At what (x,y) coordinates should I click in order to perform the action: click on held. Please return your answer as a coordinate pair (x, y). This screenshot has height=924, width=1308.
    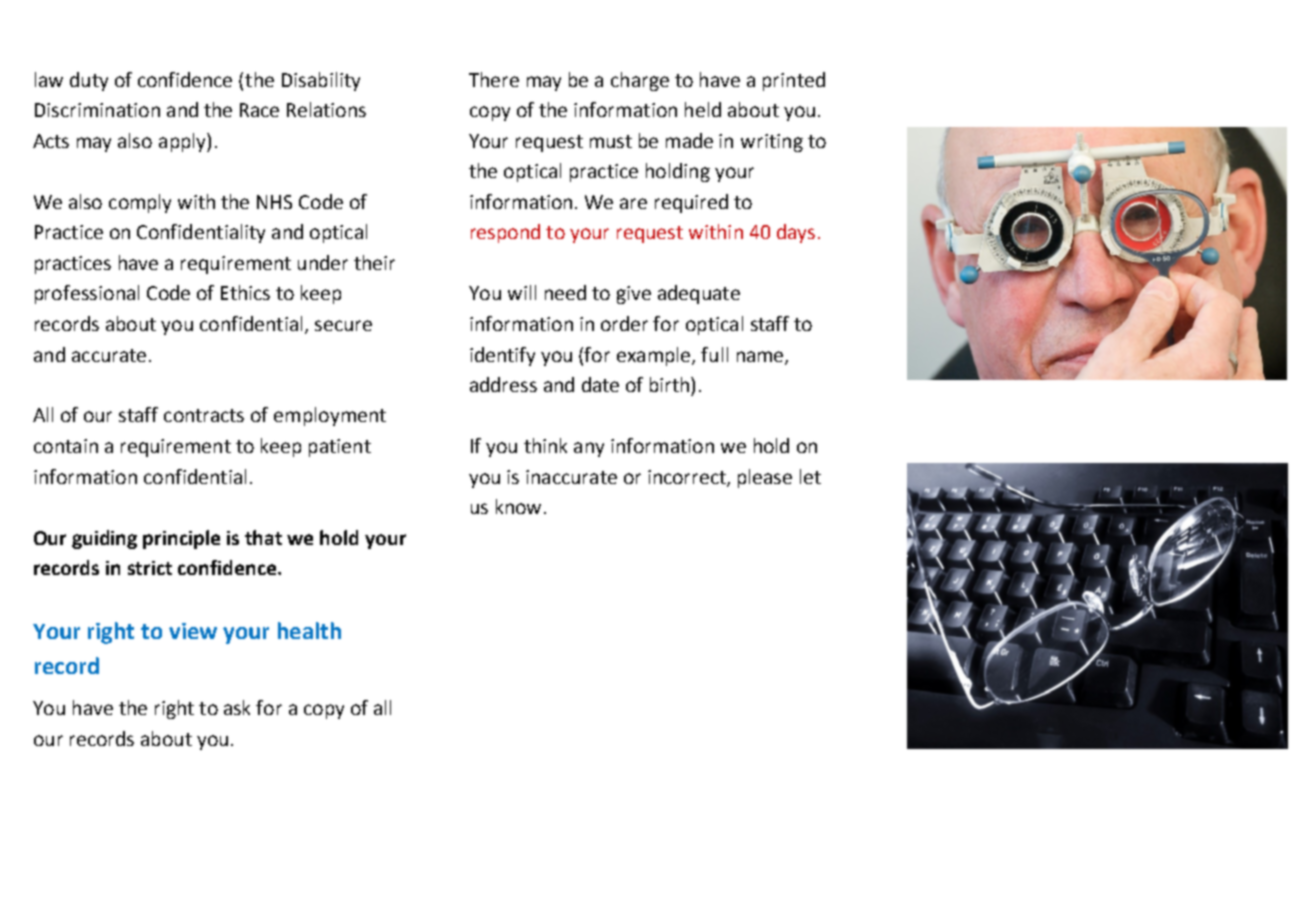
    Looking at the image, I should click on (703, 109).
